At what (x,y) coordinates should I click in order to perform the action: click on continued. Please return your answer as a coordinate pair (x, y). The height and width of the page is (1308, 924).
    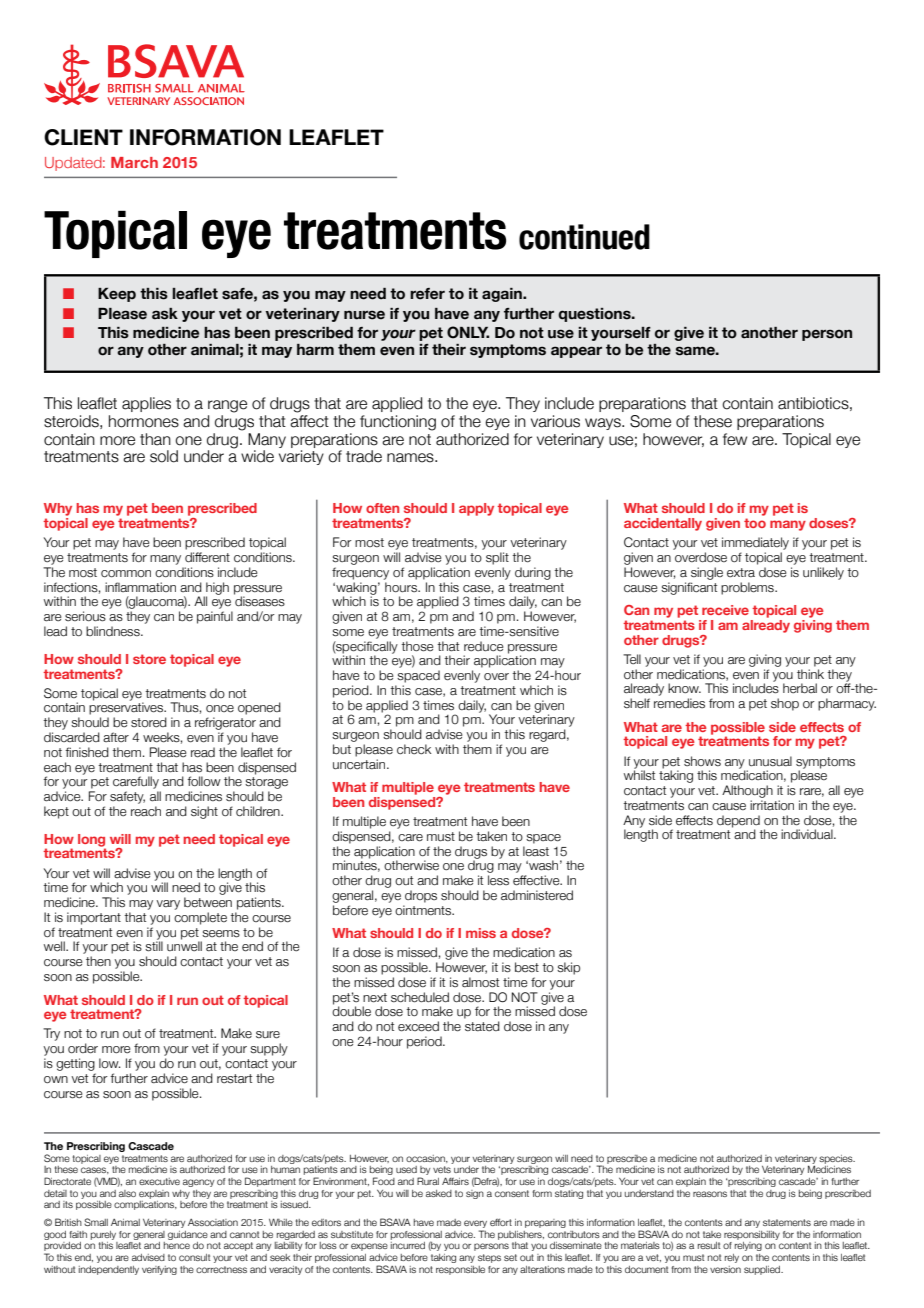
    Looking at the image, I should click on (584, 237).
